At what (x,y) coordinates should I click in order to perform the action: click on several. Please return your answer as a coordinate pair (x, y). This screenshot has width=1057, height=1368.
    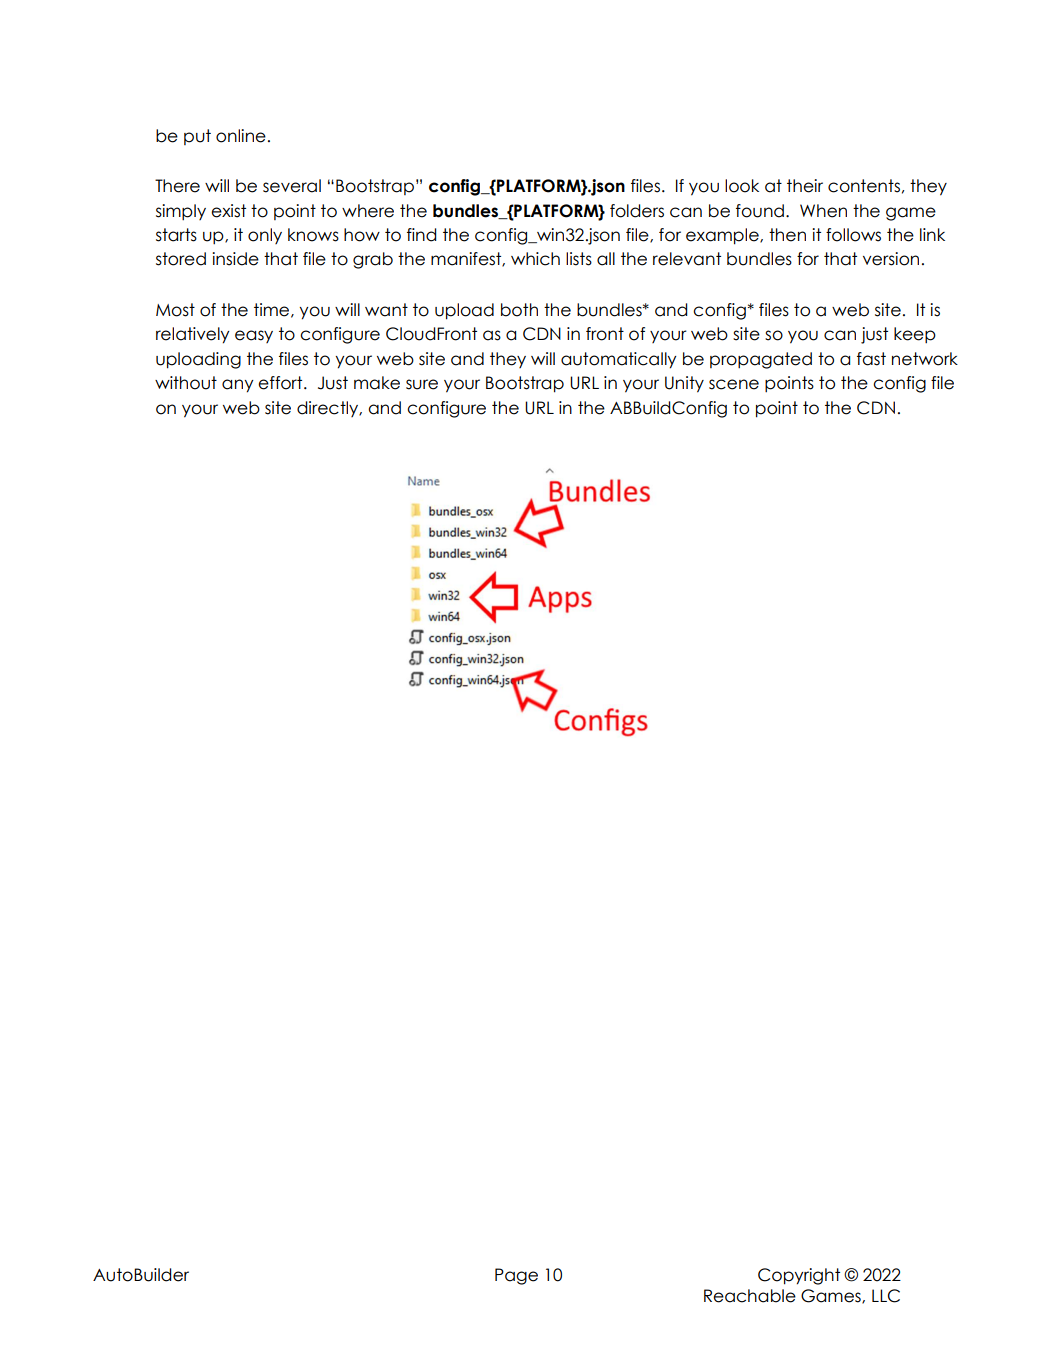
    Looking at the image, I should click on (292, 186).
